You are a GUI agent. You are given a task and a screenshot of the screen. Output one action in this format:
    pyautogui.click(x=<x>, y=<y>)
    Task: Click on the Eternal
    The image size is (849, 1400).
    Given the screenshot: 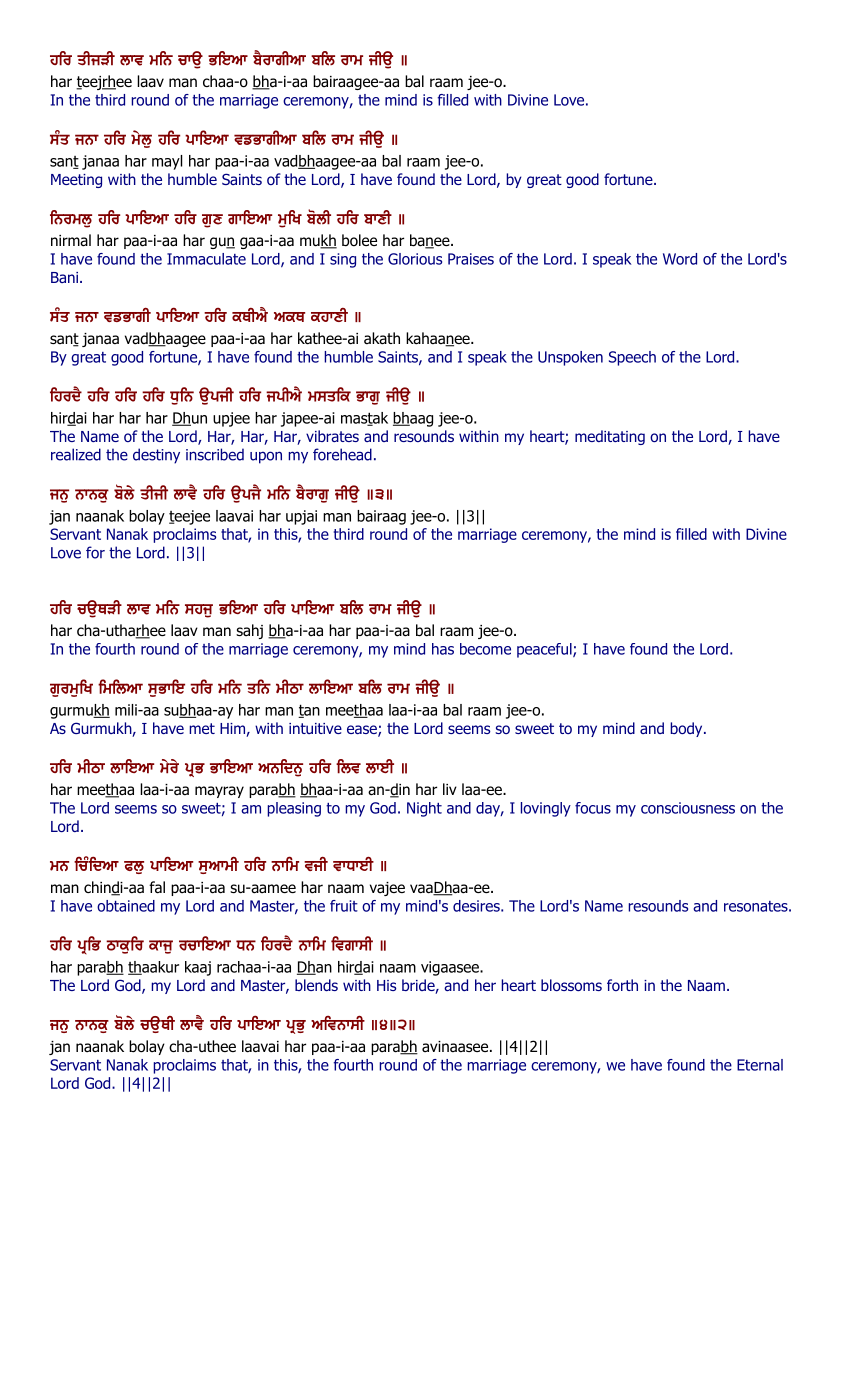 What is the action you would take?
    pyautogui.click(x=760, y=1065)
